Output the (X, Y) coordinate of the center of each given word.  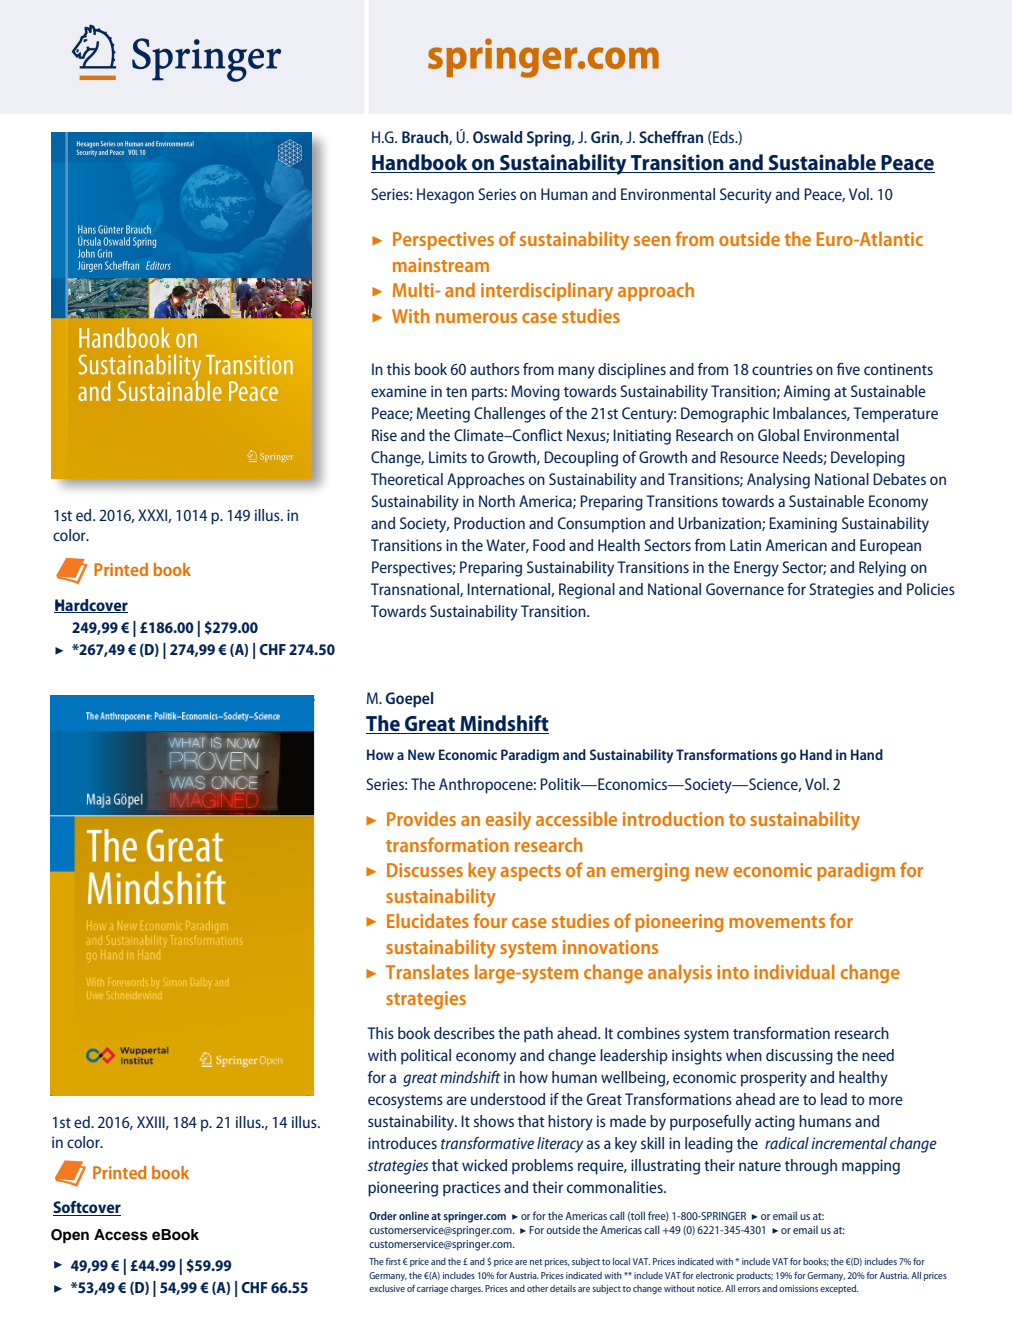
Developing (868, 459)
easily (508, 820)
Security (746, 196)
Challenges (510, 415)
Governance (745, 589)
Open (70, 1236)
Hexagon (445, 196)
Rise (384, 435)
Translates (427, 971)
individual (794, 971)
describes (464, 1033)
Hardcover (91, 606)
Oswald (497, 137)
